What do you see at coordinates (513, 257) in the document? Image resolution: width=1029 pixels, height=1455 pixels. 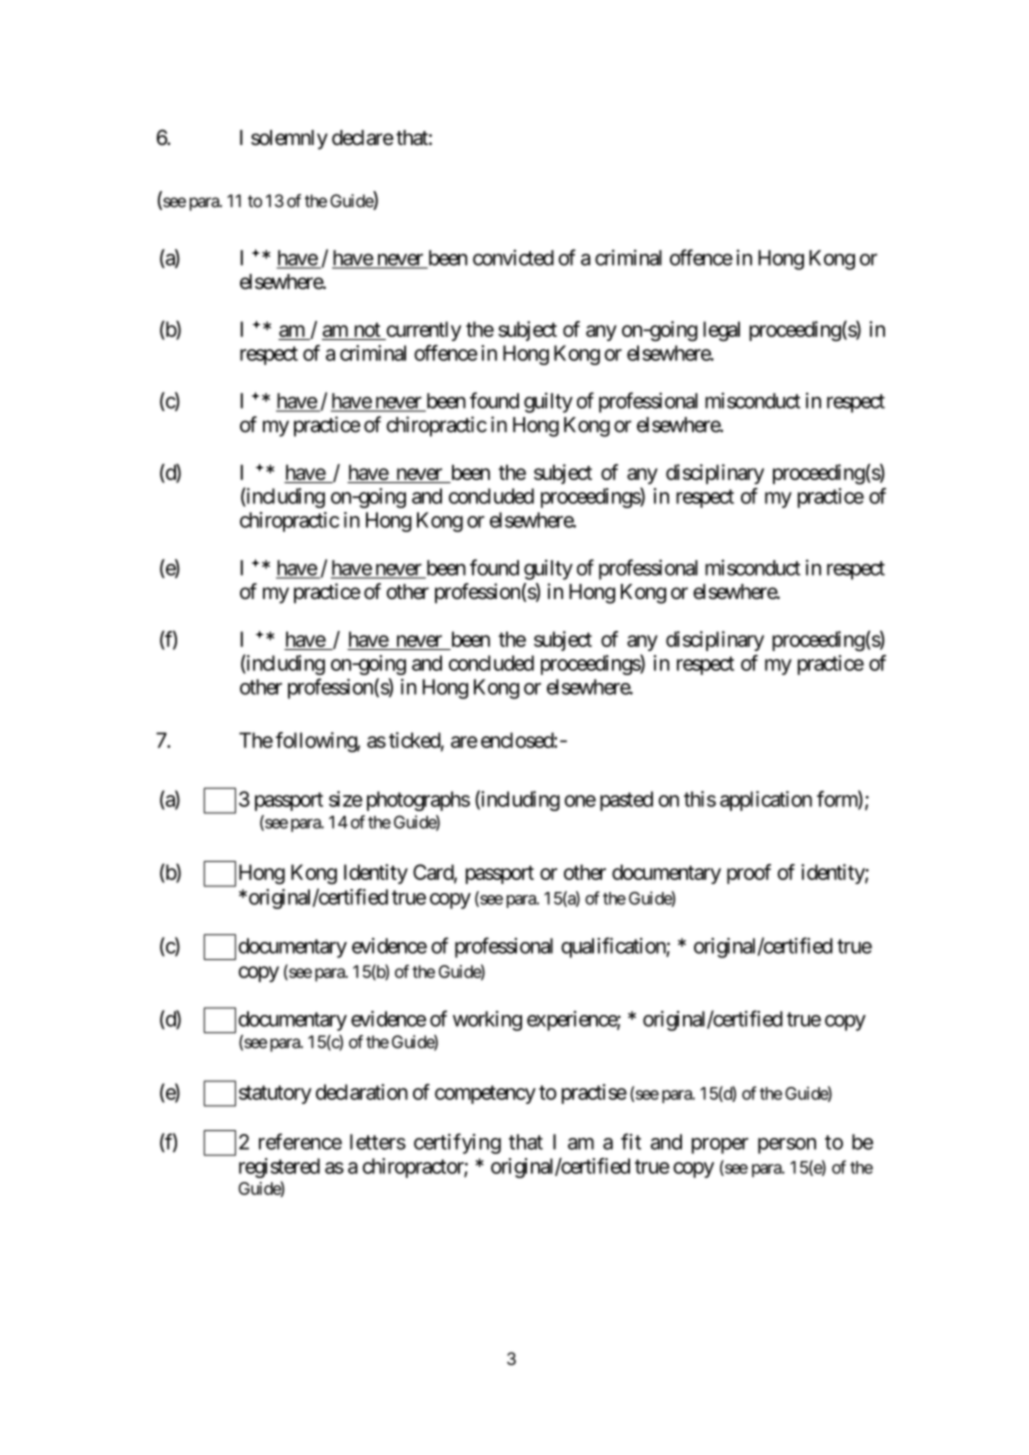 I see `convicted` at bounding box center [513, 257].
